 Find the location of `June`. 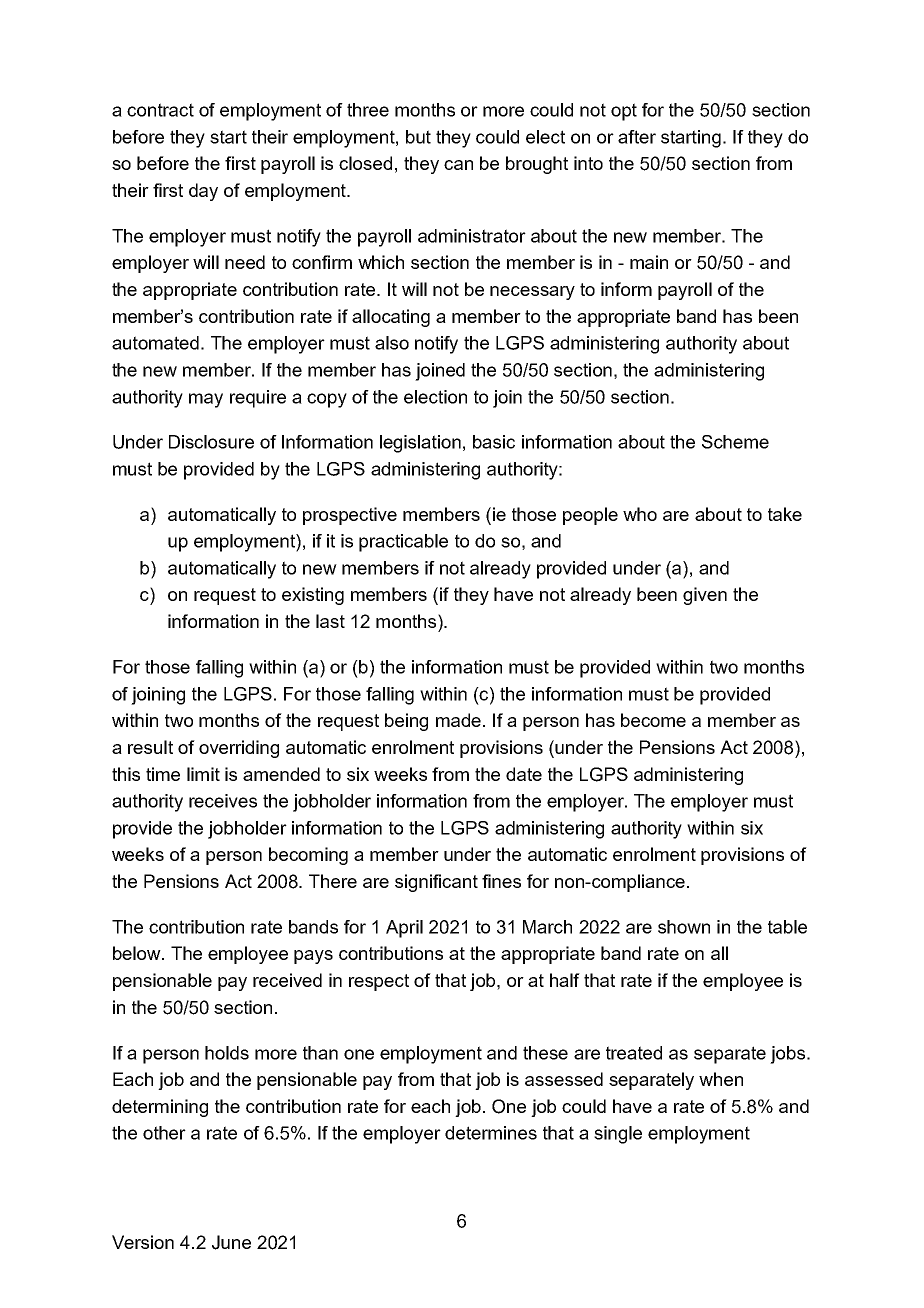

June is located at coordinates (231, 1242).
